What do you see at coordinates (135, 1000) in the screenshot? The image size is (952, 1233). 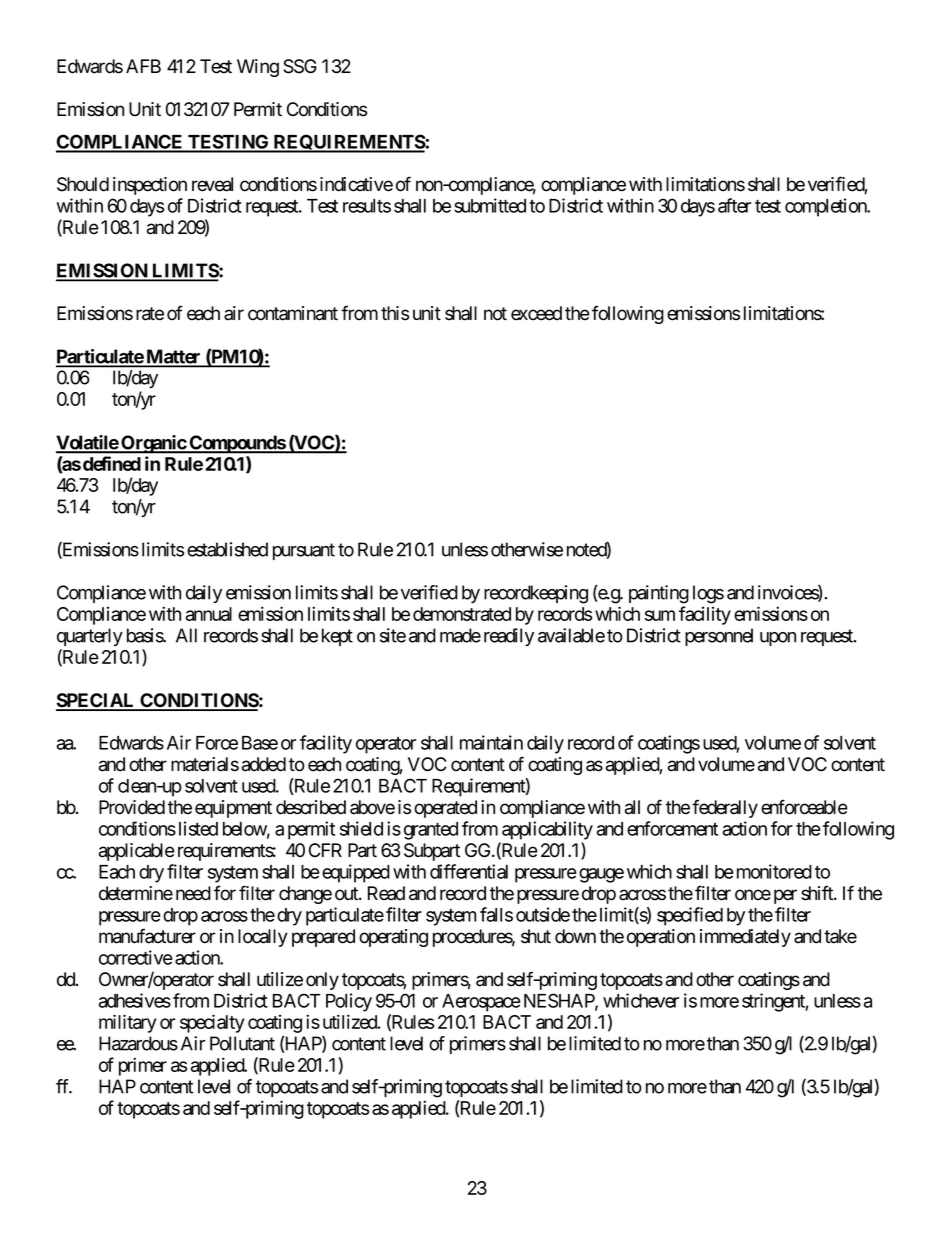 I see `adhesives` at bounding box center [135, 1000].
